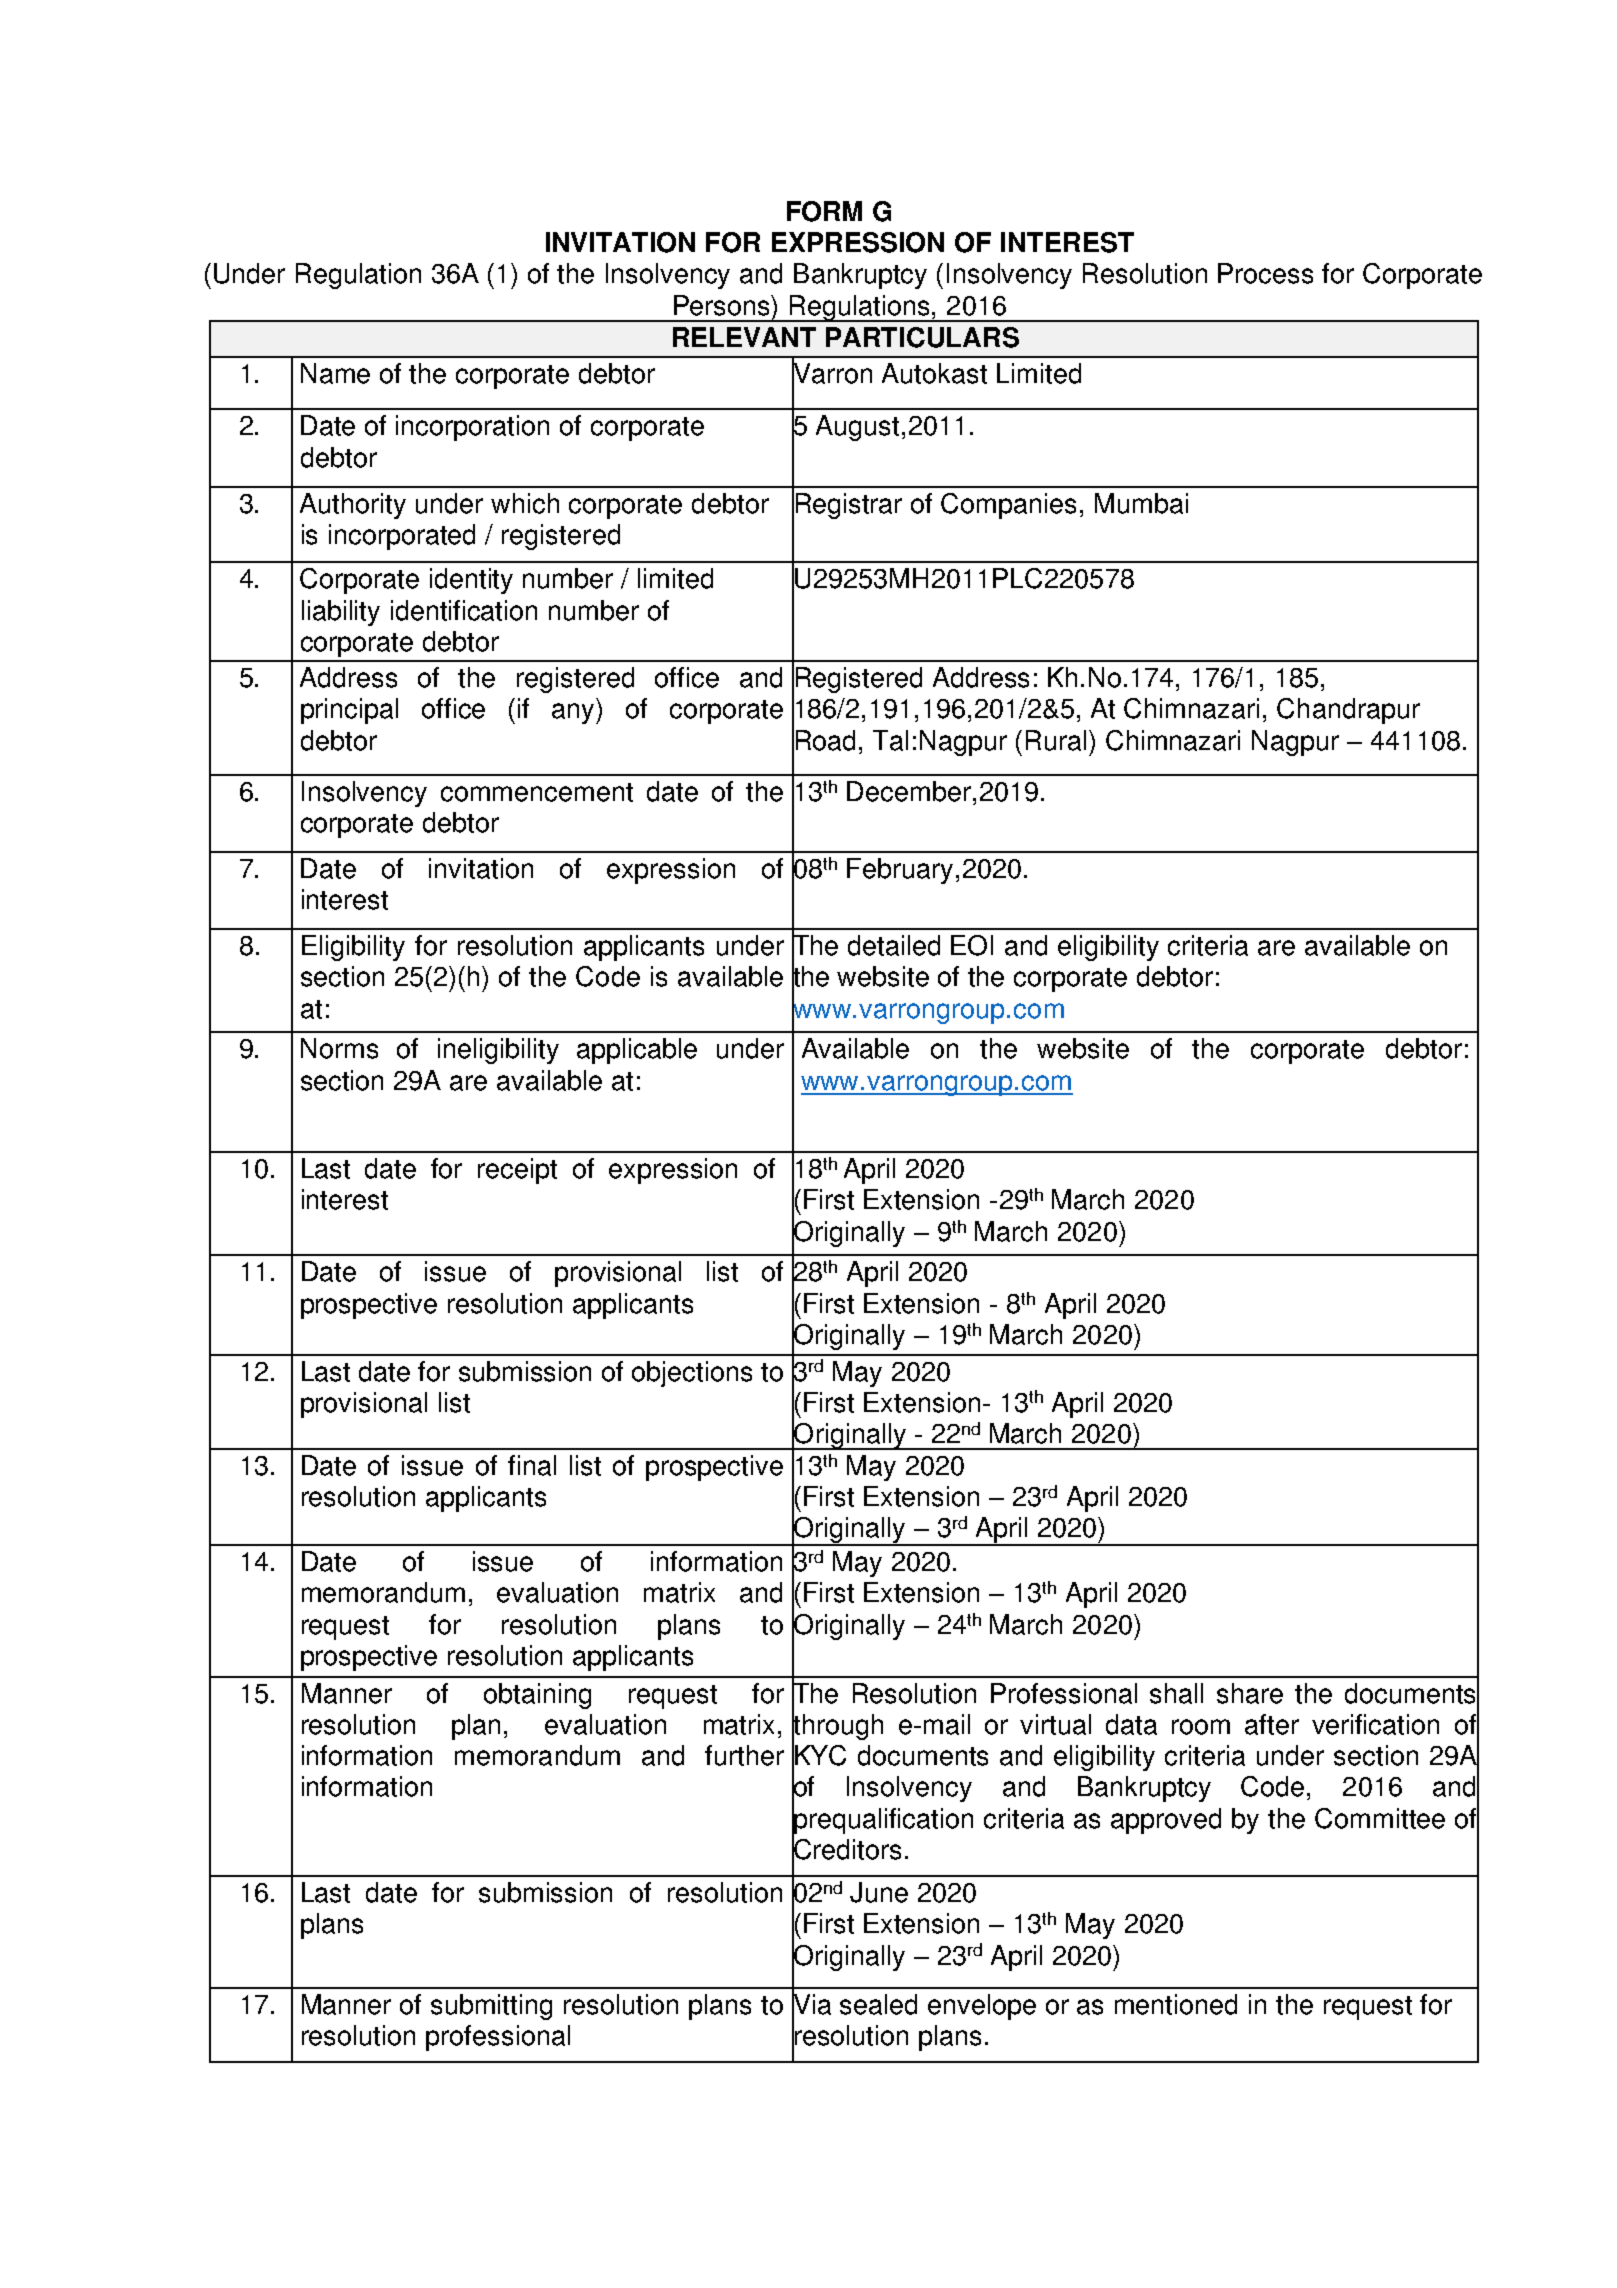  What do you see at coordinates (472, 428) in the screenshot?
I see `incorporation` at bounding box center [472, 428].
